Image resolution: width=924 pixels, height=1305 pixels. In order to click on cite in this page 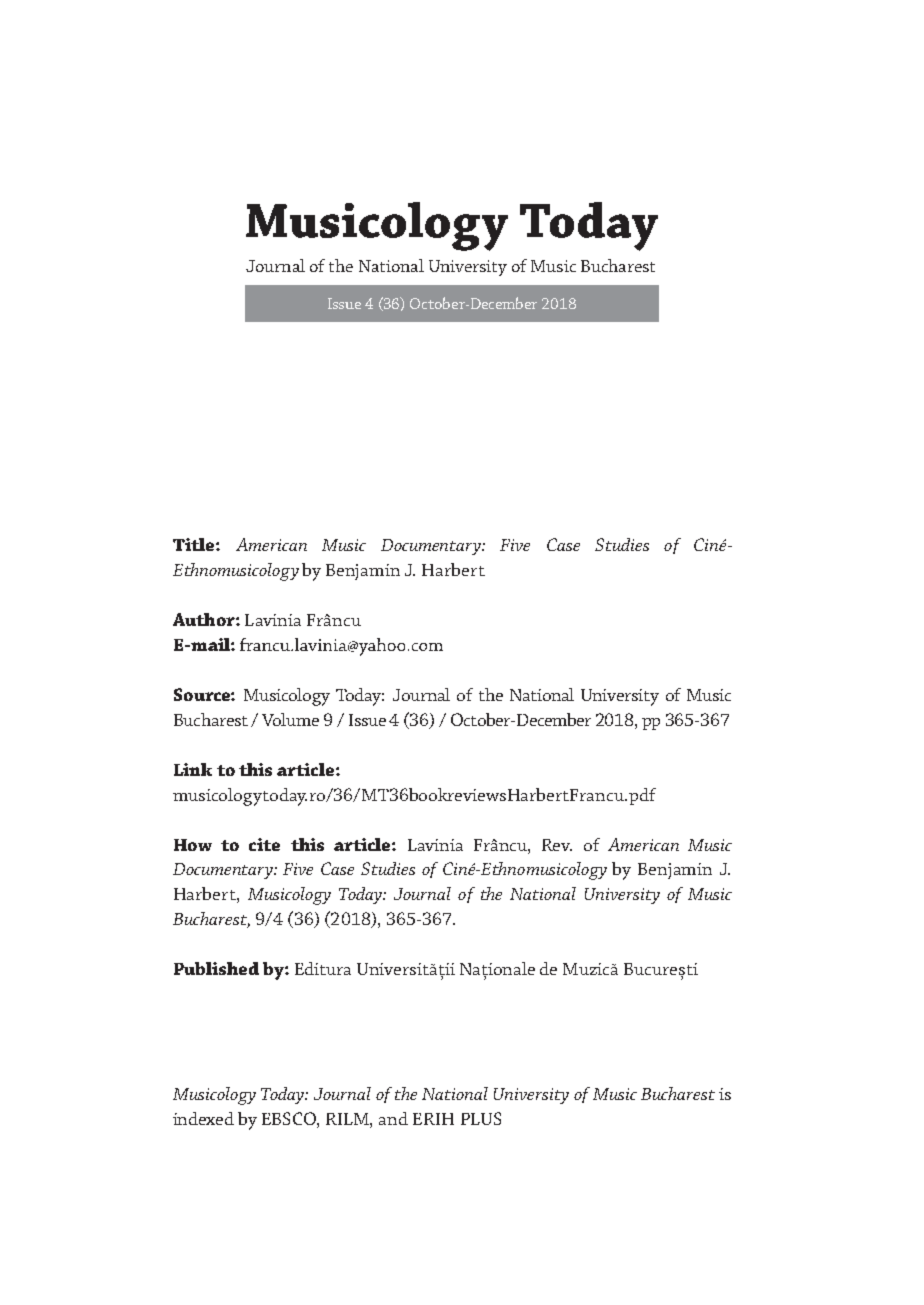, I will do `click(264, 844)`.
